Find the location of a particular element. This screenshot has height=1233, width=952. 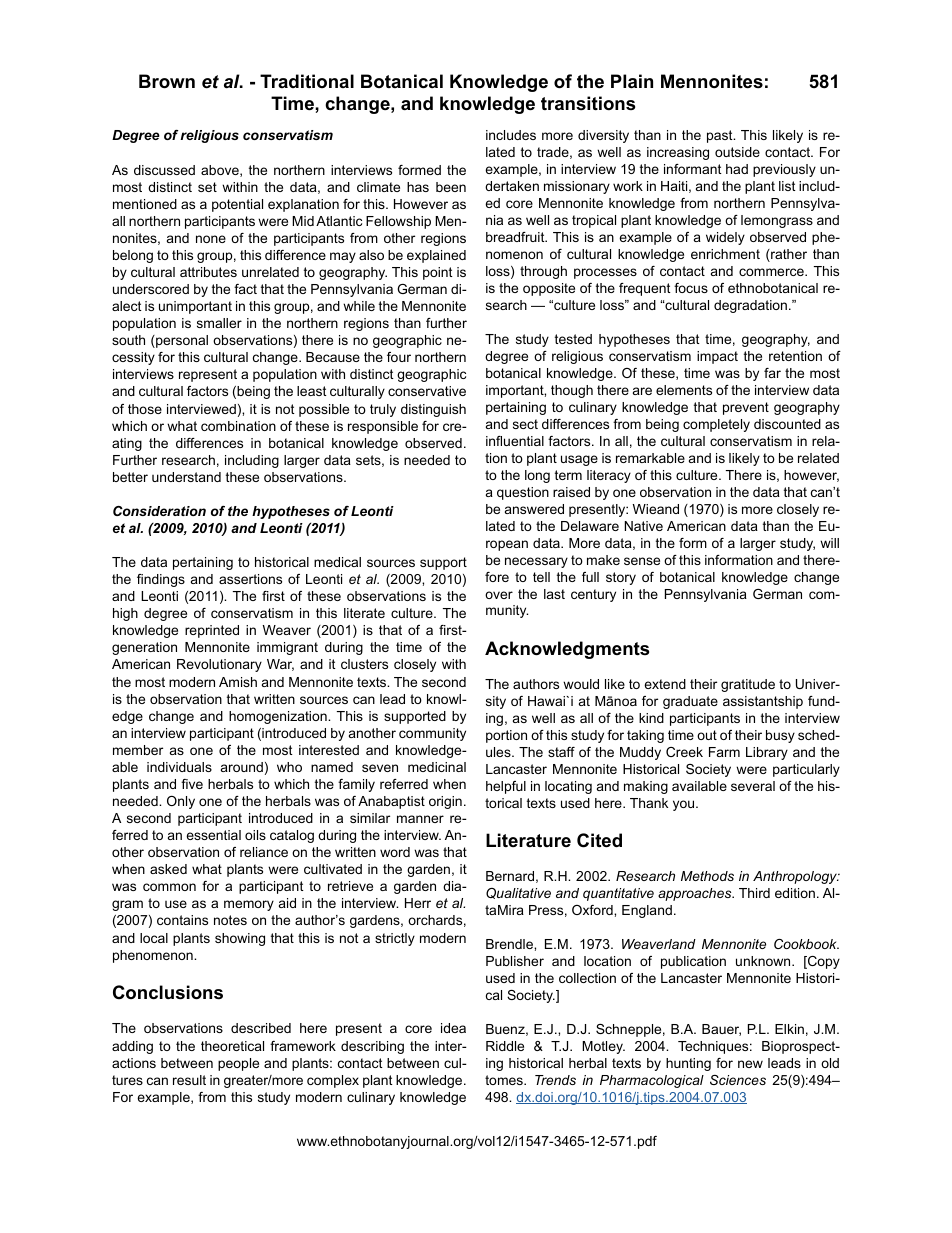

past is located at coordinates (721, 136).
